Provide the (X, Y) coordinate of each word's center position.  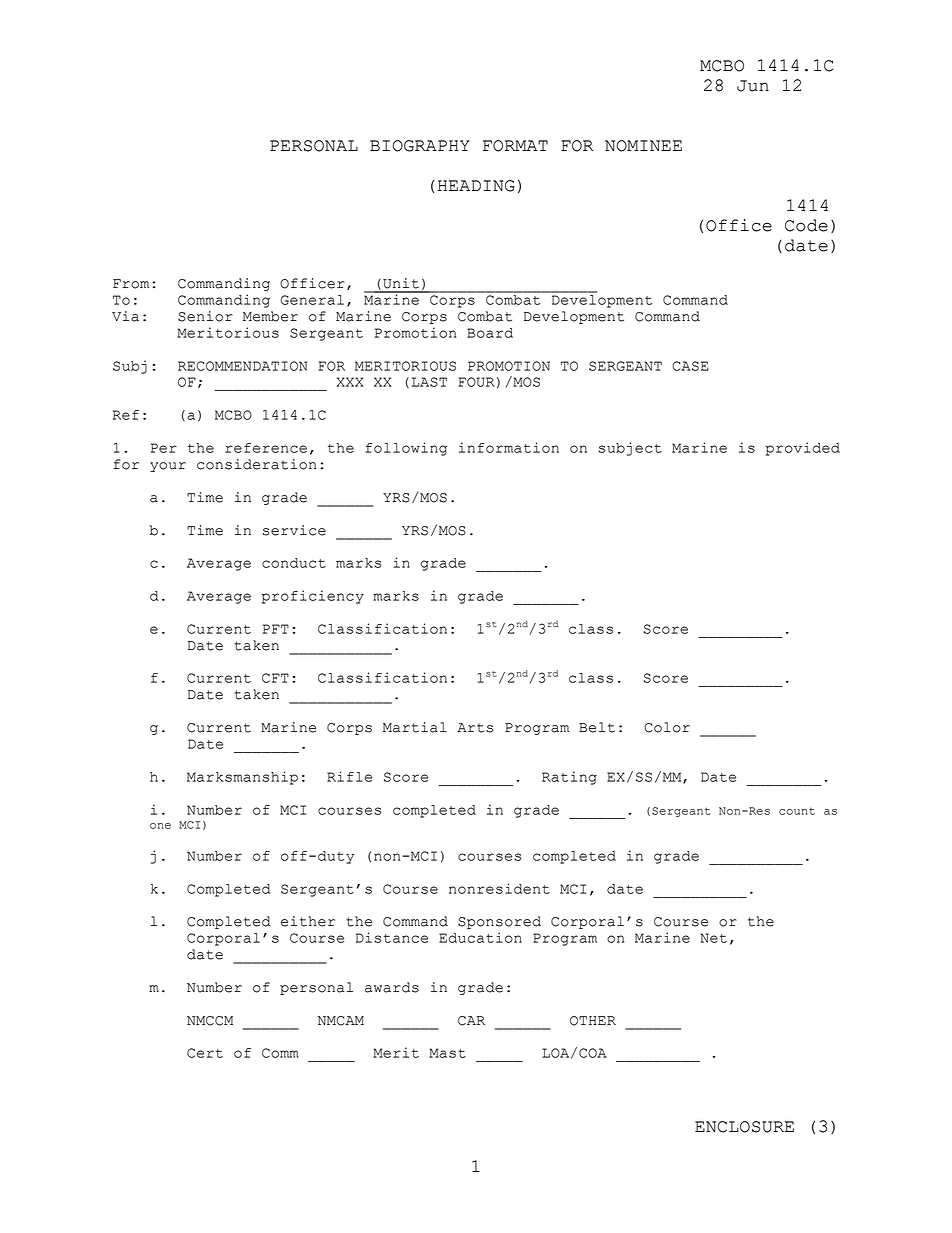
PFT (276, 629)
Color (667, 727)
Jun (753, 86)
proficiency (313, 597)
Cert (205, 1053)
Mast (447, 1053)
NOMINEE (643, 146)
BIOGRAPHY (420, 146)
